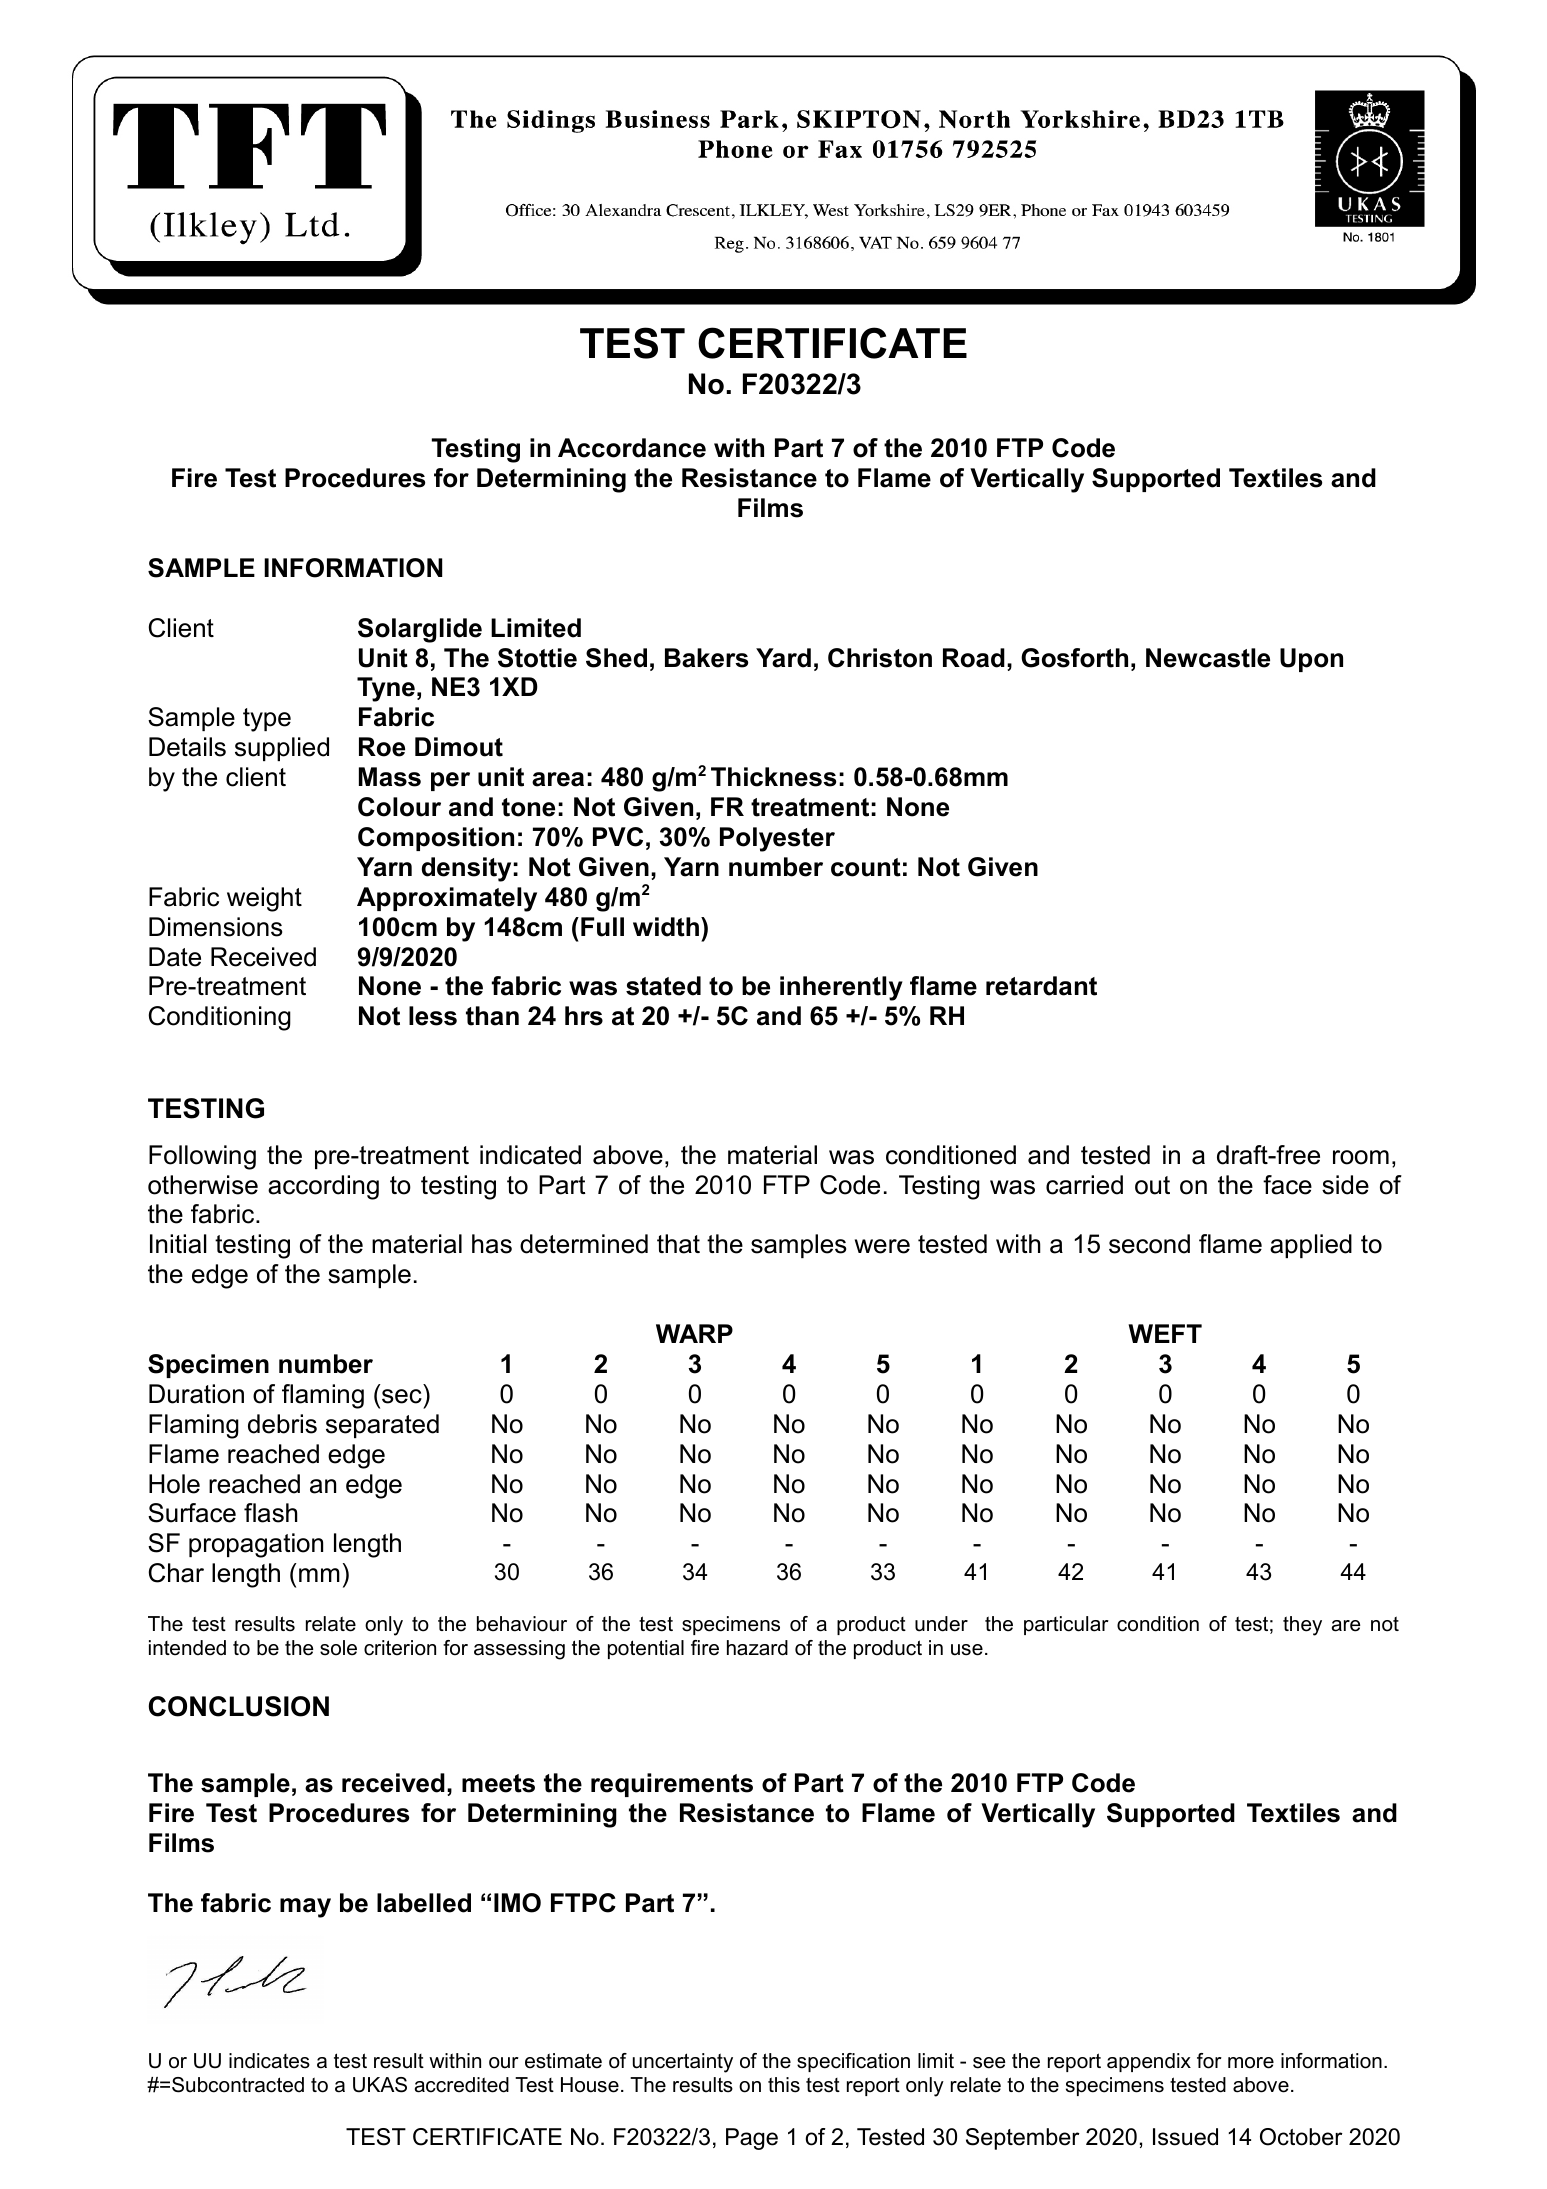 The width and height of the page is (1547, 2189). I want to click on according, so click(323, 1187).
